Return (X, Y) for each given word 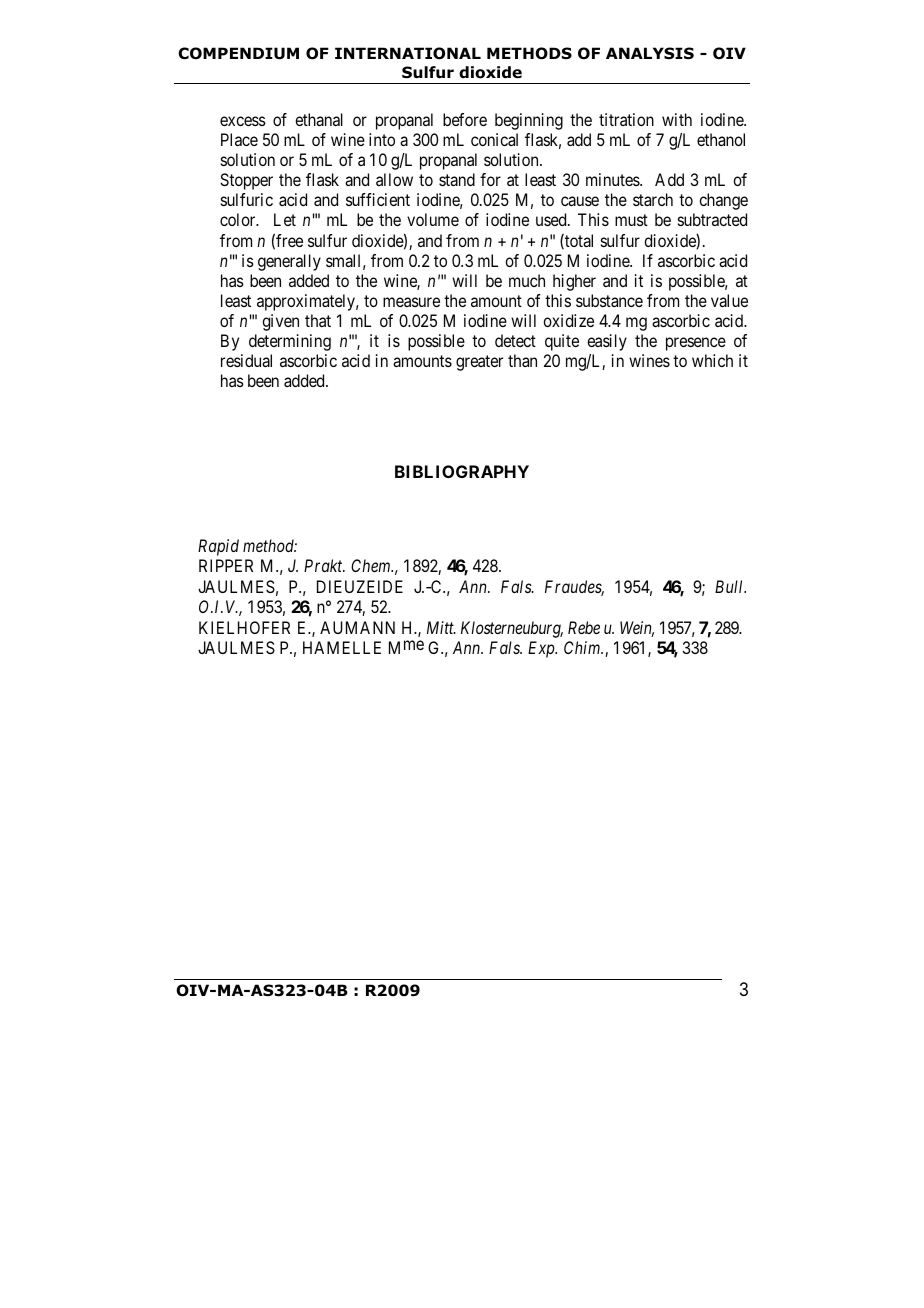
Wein (637, 629)
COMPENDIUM (238, 53)
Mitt (441, 627)
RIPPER (226, 565)
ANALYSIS (650, 53)
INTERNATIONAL (408, 53)
